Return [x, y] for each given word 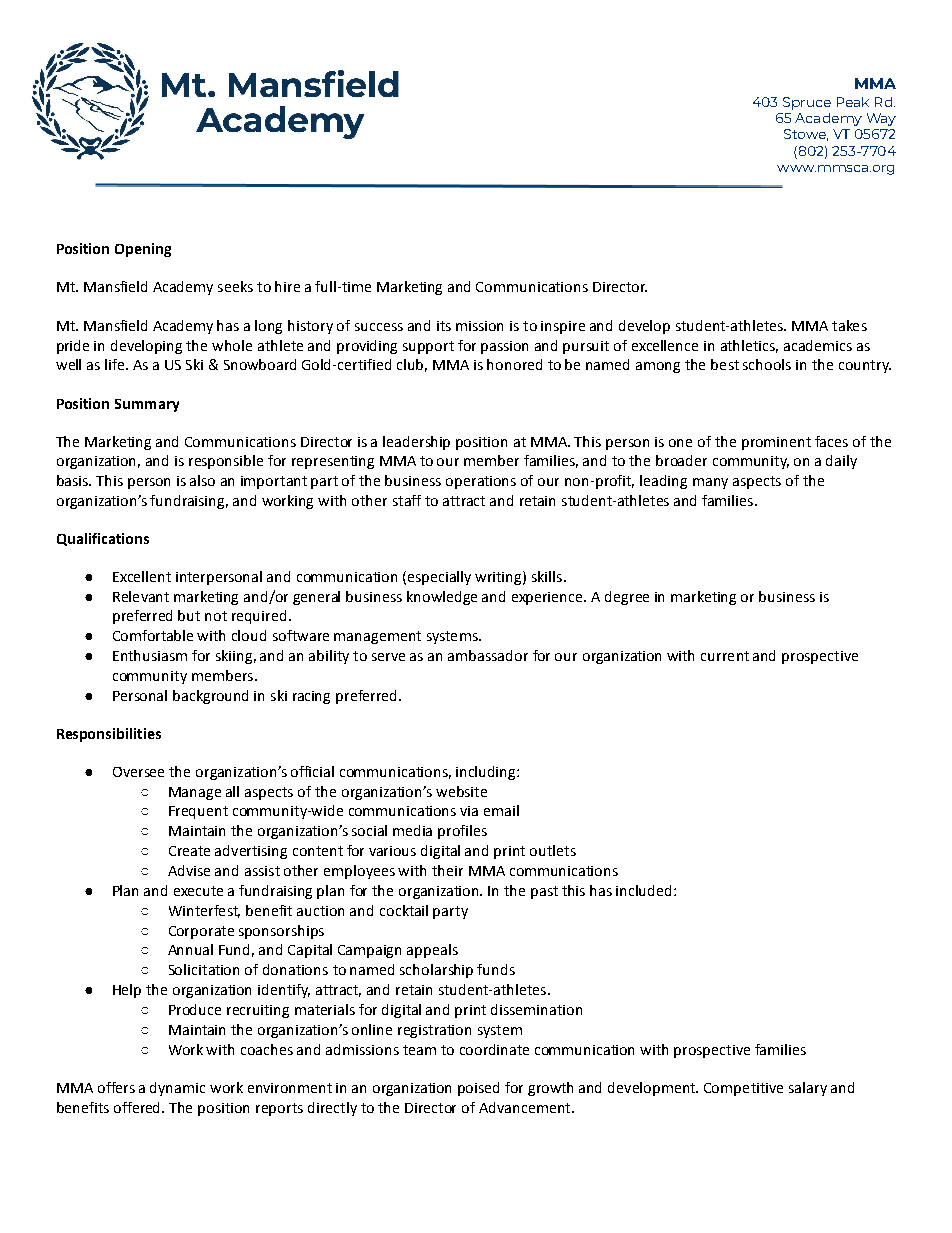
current [725, 656]
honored [514, 364]
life [116, 364]
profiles [462, 832]
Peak [853, 102]
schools [767, 364]
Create [189, 851]
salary [808, 1089]
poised [478, 1089]
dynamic [177, 1089]
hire [287, 286]
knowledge [442, 598]
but [189, 615]
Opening [143, 250]
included [645, 890]
